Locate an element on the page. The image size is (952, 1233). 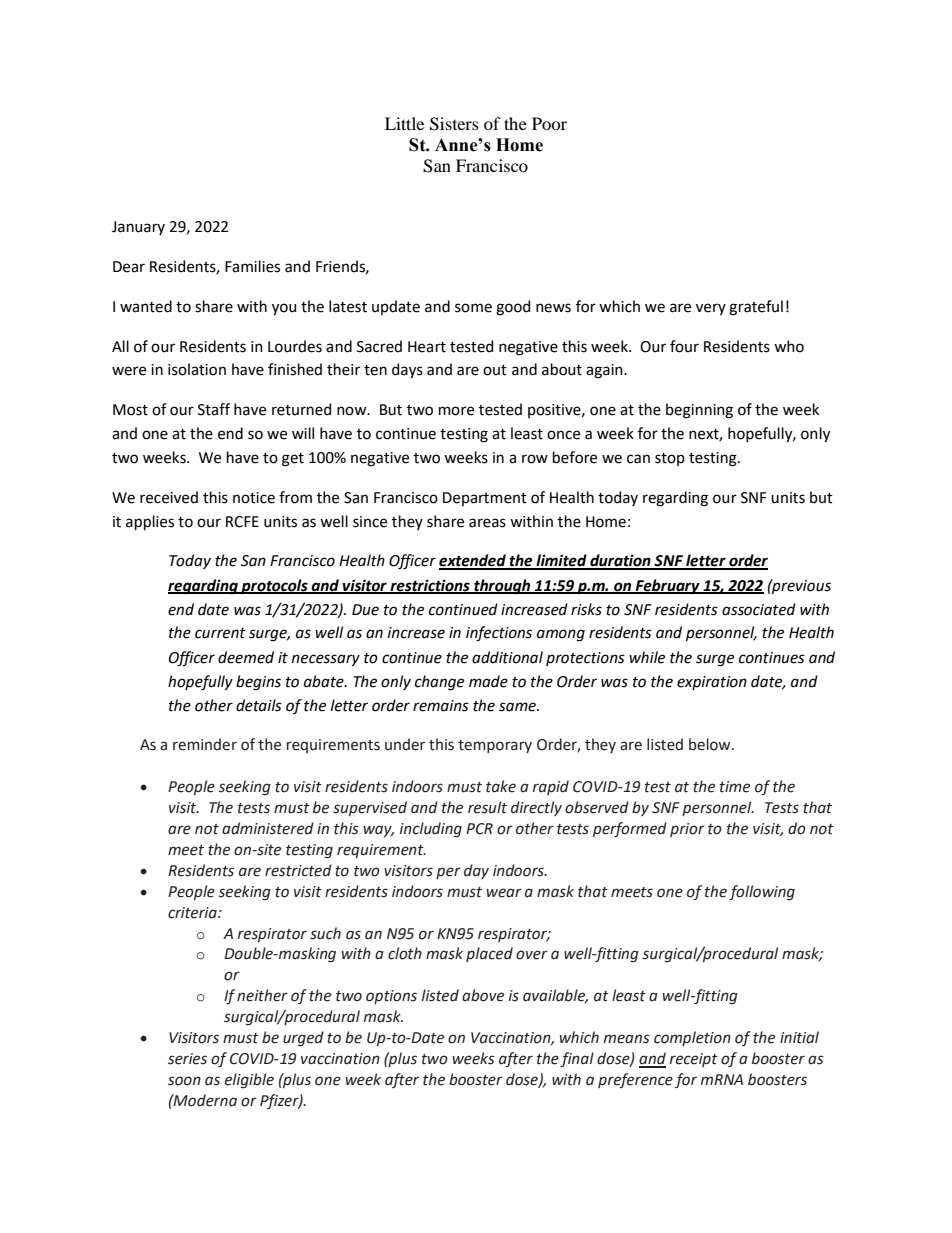
Staff is located at coordinates (214, 409).
